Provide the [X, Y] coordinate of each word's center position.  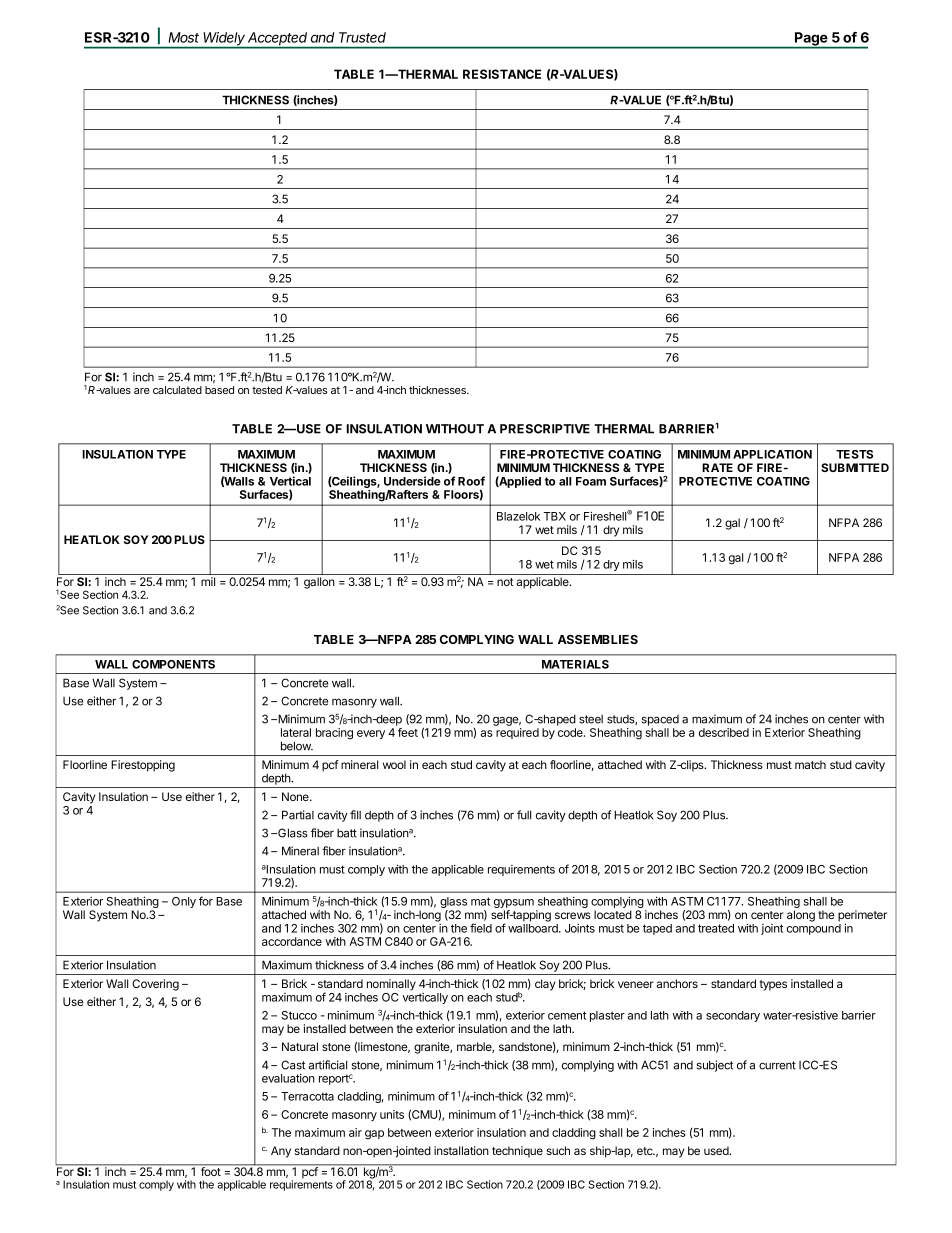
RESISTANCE [502, 74]
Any [281, 1152]
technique [517, 1152]
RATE [717, 467]
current [777, 1065]
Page [811, 40]
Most [183, 37]
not [505, 582]
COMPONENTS [173, 664]
